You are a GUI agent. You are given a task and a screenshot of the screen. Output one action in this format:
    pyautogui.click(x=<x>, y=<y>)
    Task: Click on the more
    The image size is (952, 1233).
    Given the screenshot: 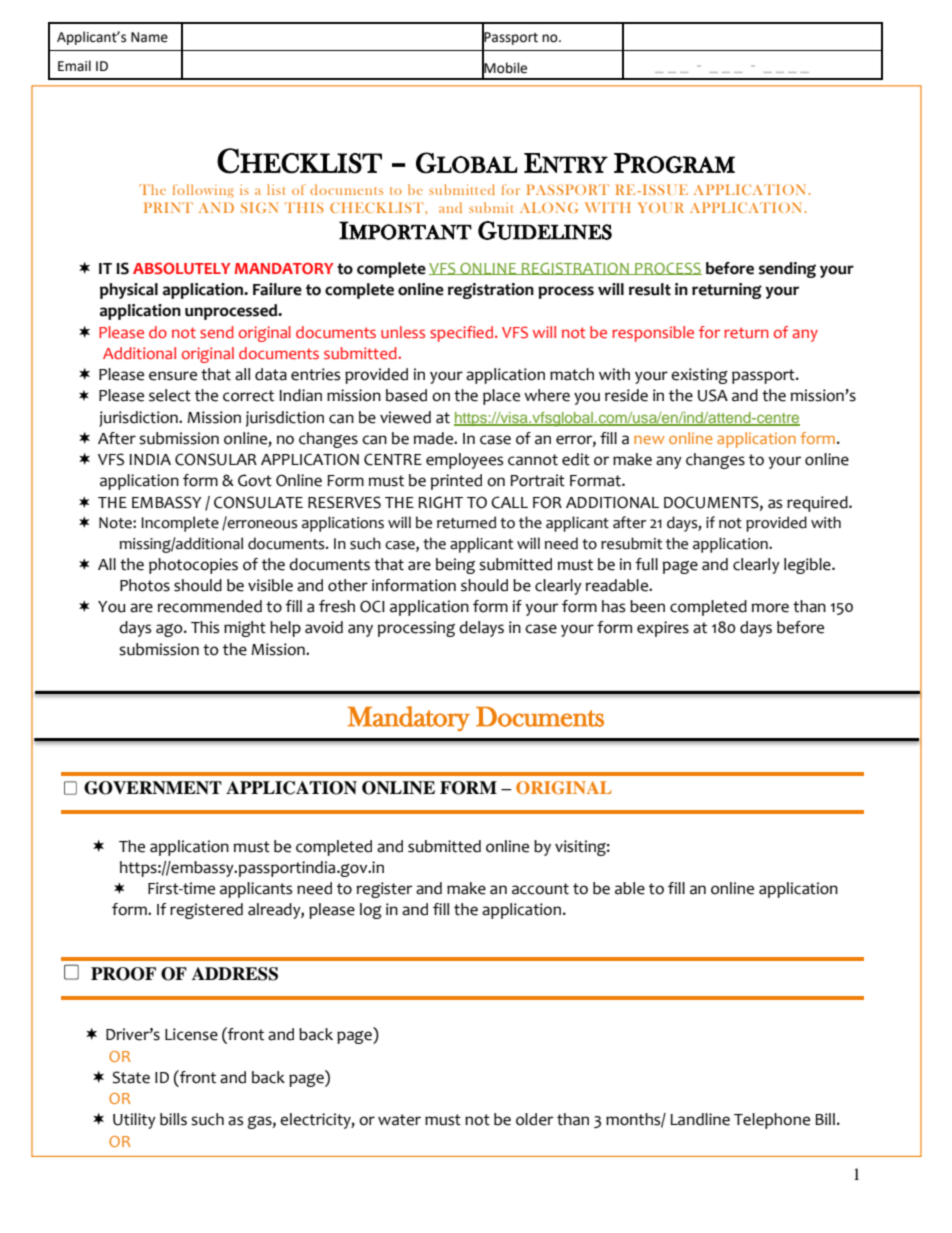 What is the action you would take?
    pyautogui.click(x=770, y=608)
